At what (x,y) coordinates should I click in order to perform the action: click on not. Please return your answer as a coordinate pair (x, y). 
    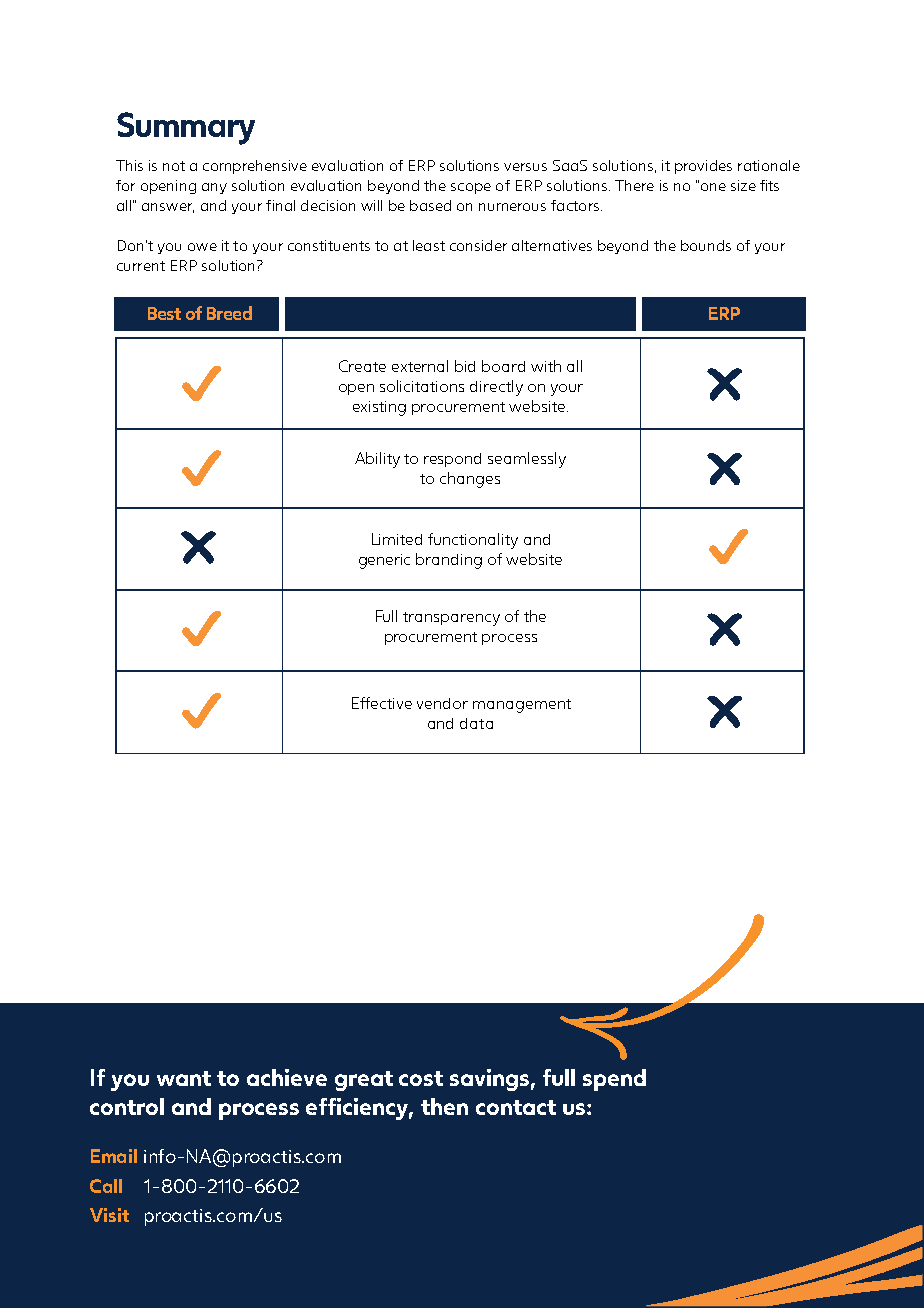
    Looking at the image, I should click on (174, 166).
